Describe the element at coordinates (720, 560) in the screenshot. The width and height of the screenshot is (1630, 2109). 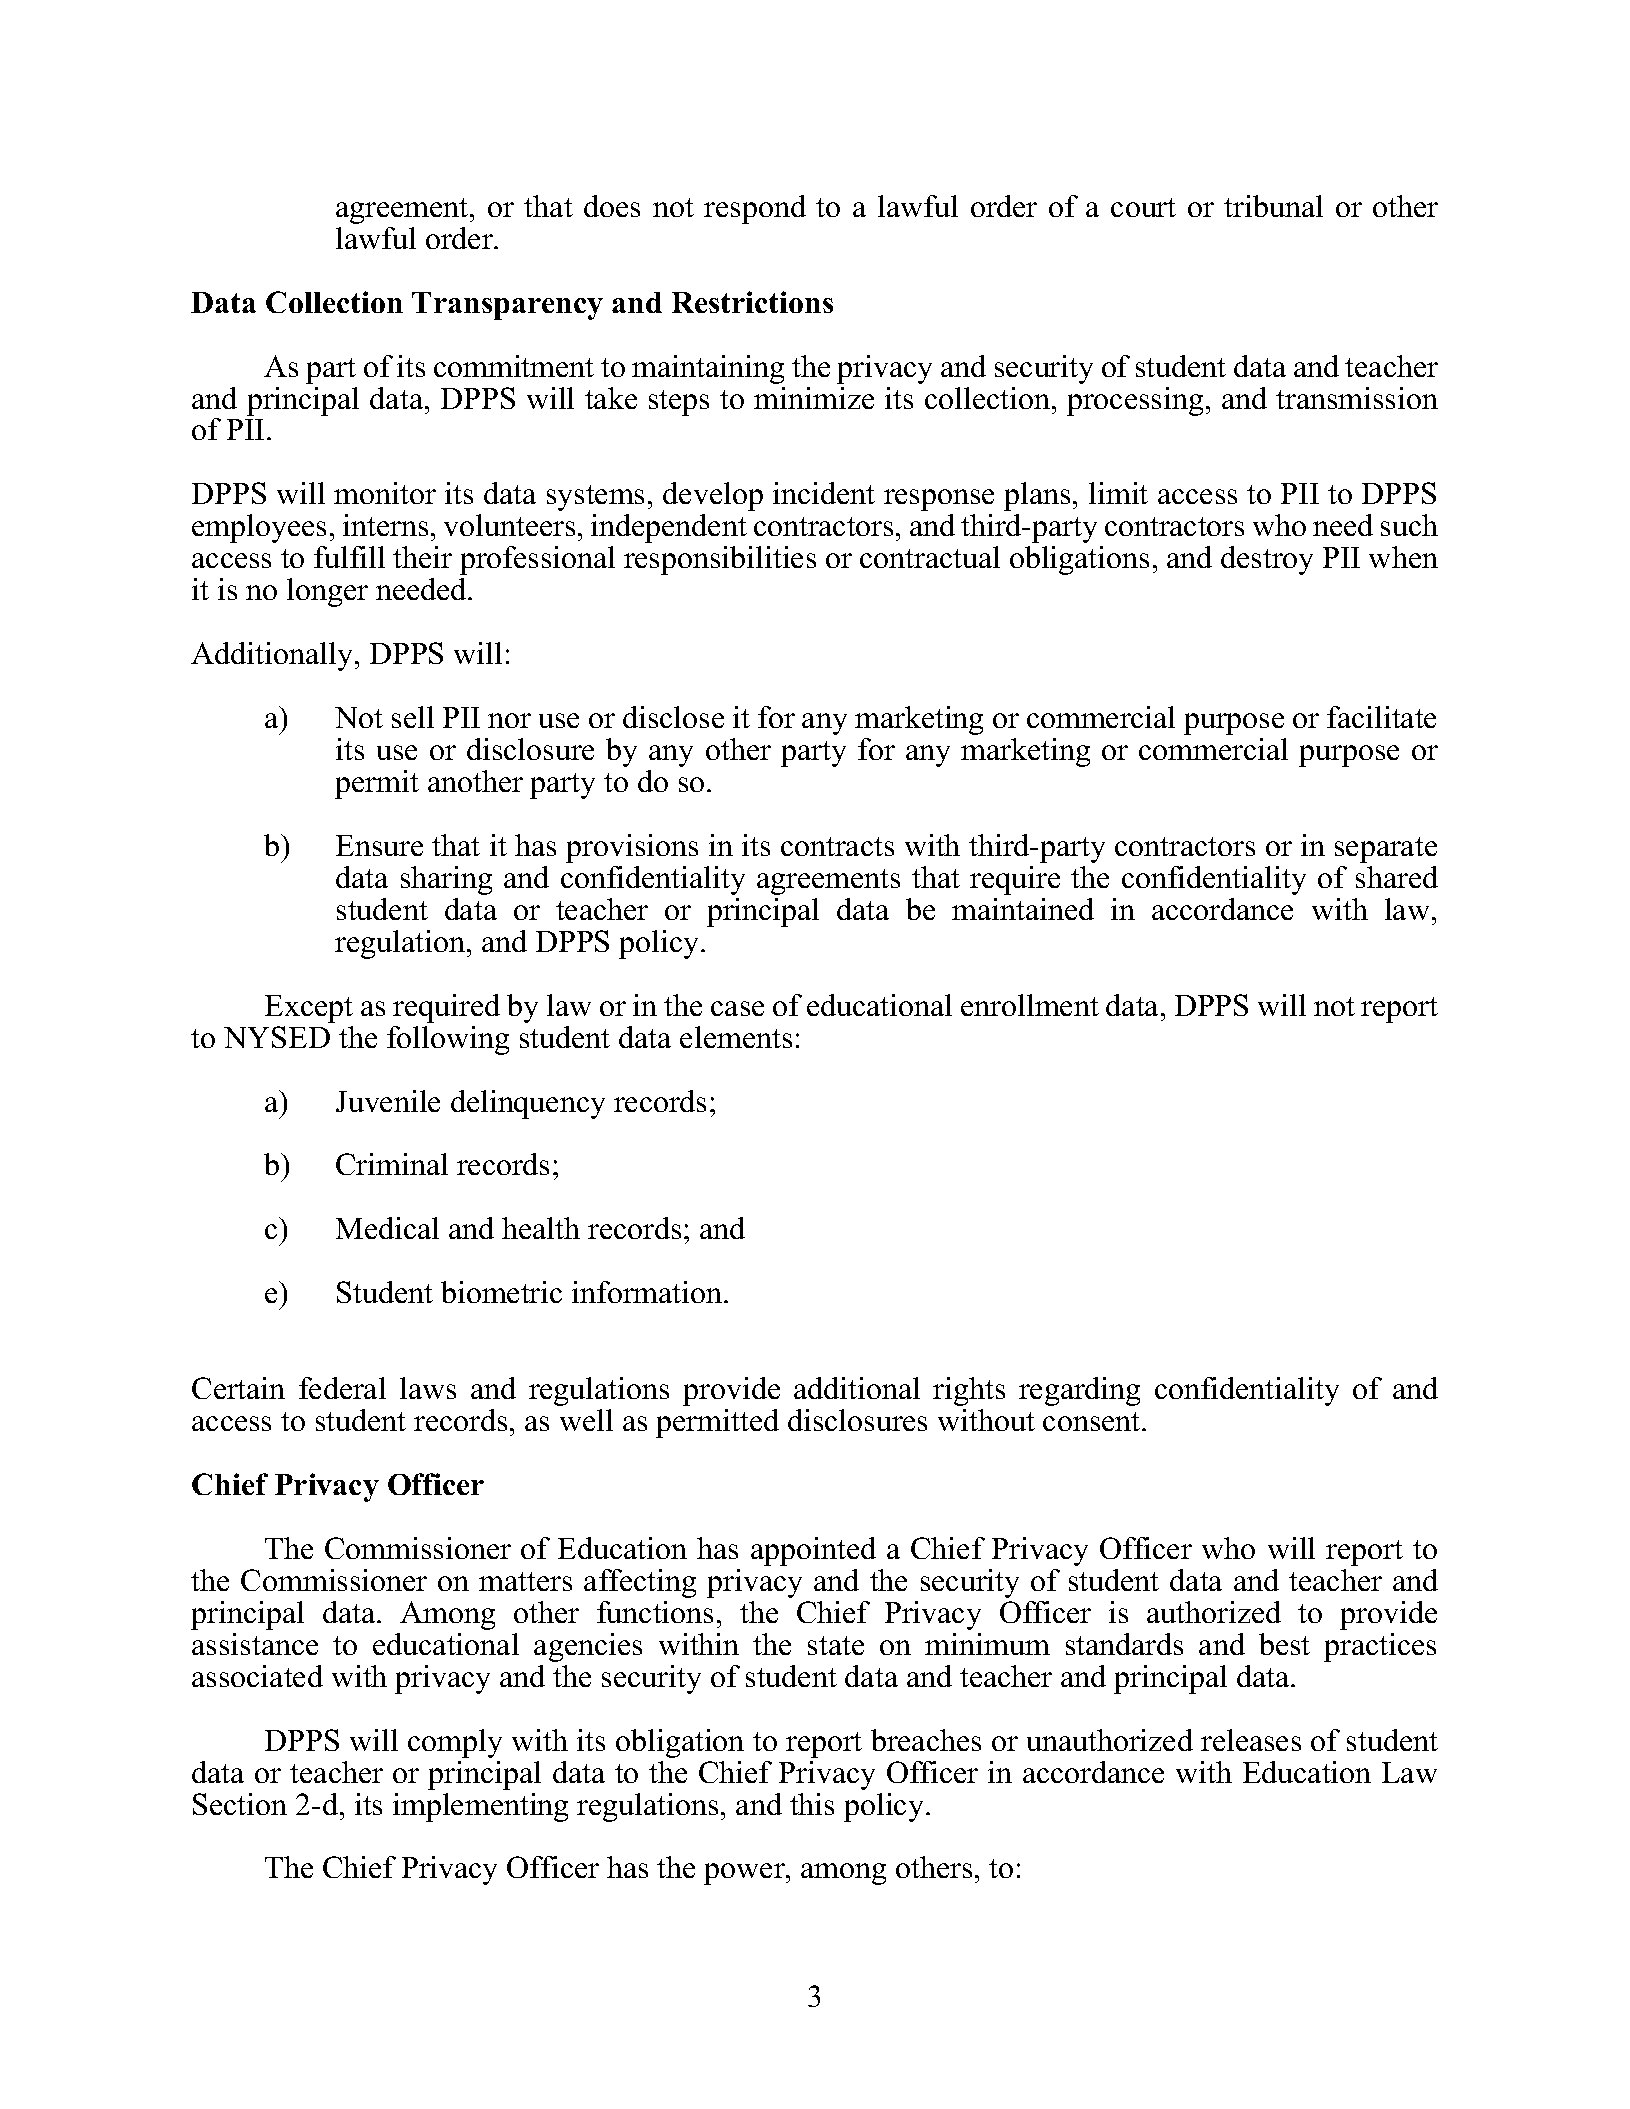
I see `responsibilities` at that location.
